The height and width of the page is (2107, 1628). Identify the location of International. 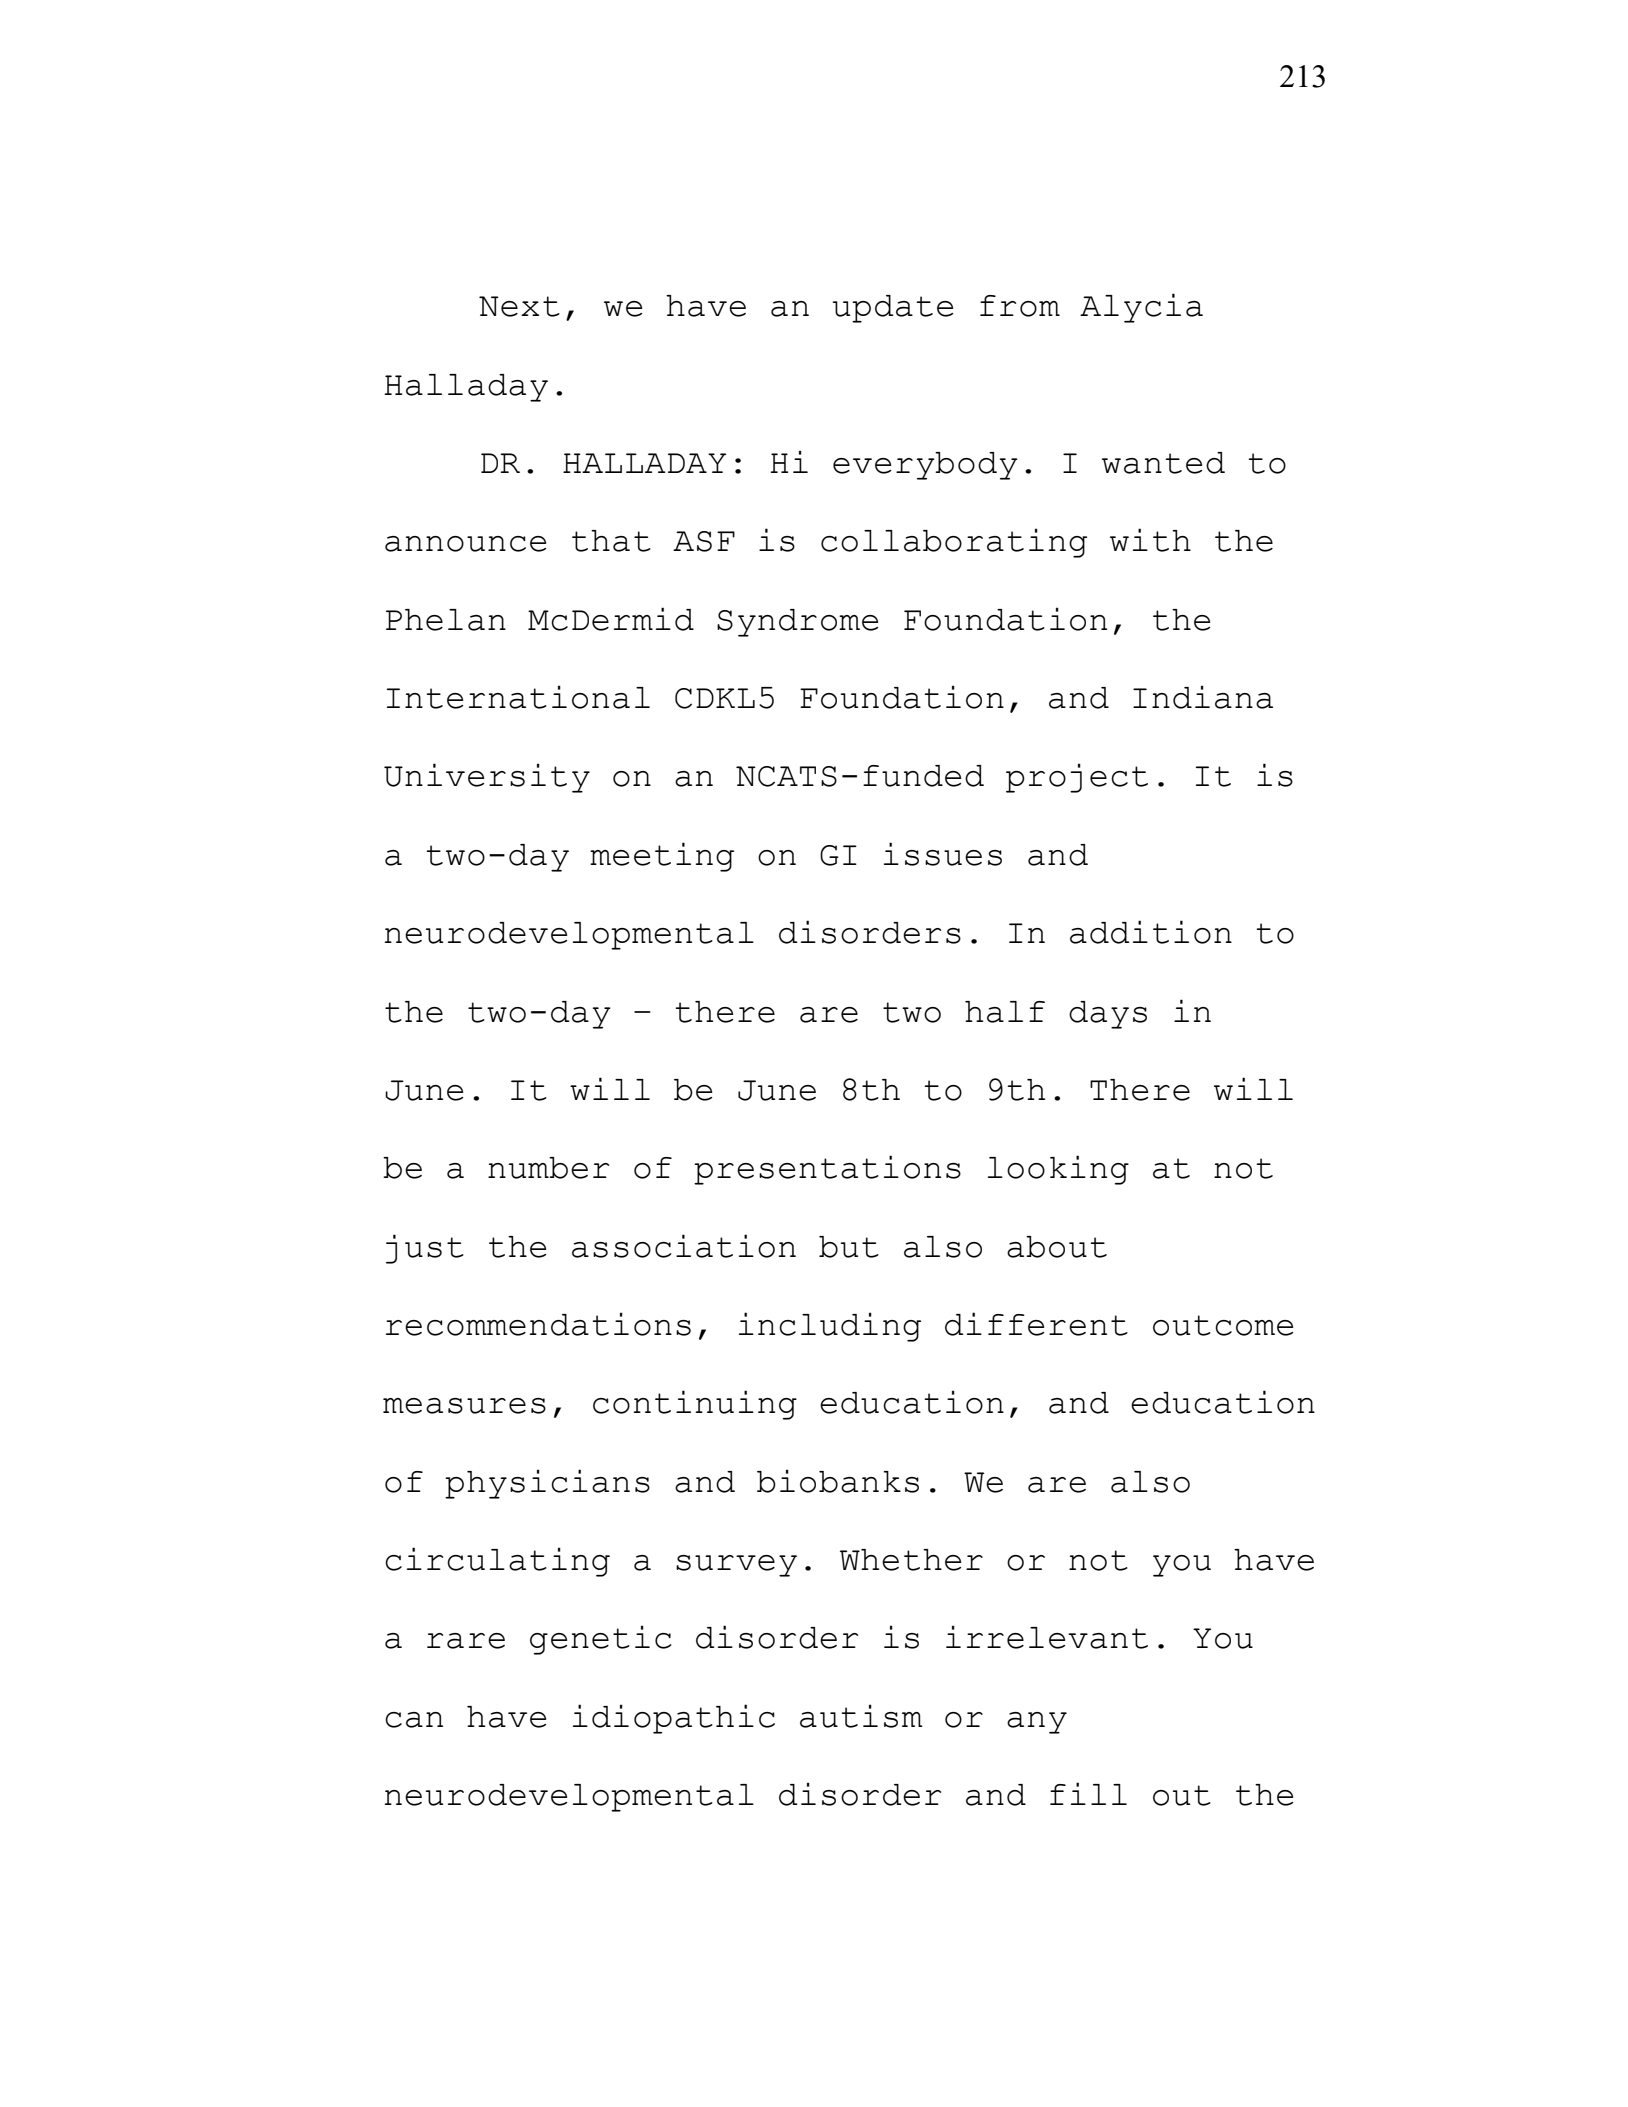
(518, 697).
